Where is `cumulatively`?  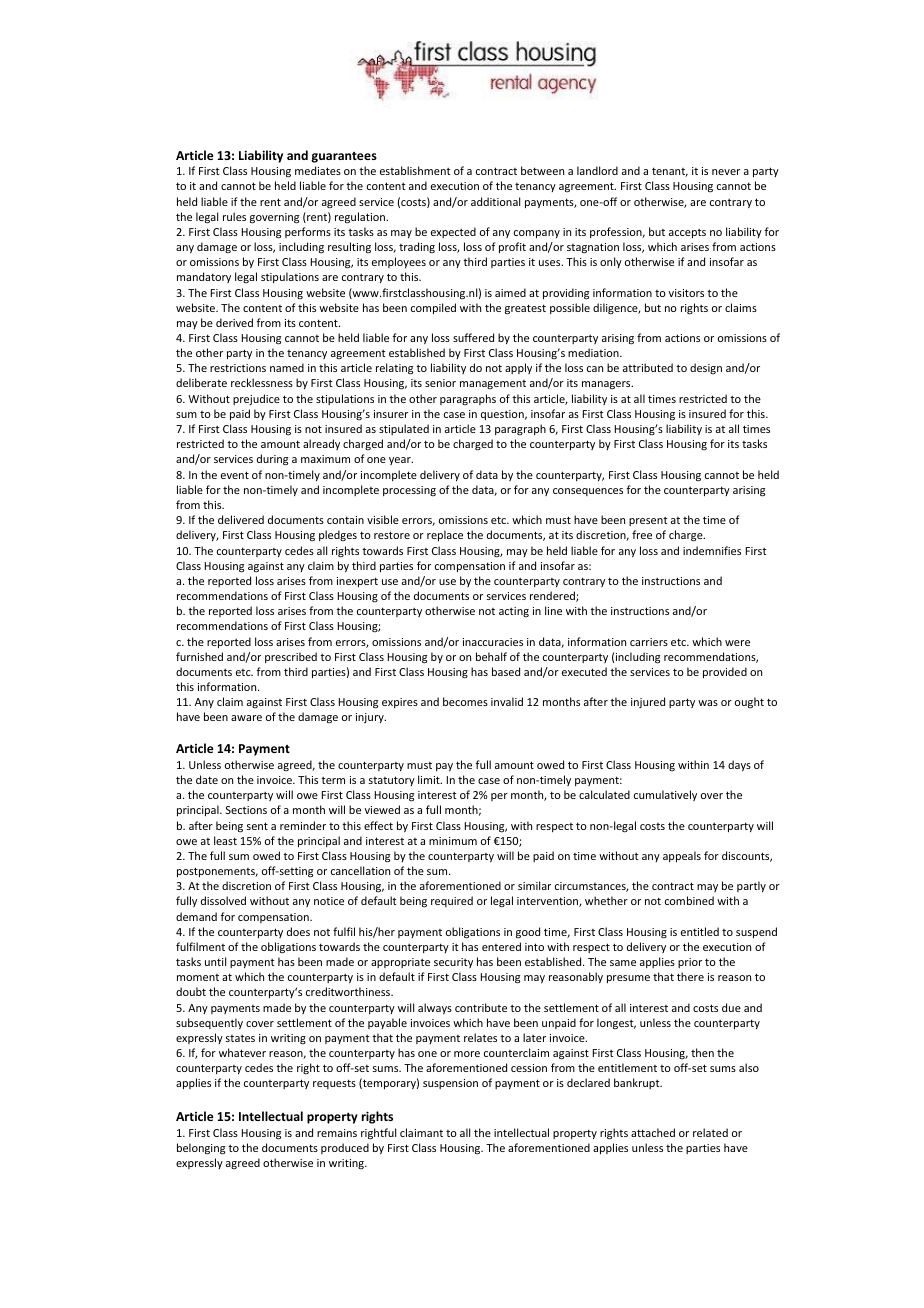
cumulatively is located at coordinates (665, 795).
